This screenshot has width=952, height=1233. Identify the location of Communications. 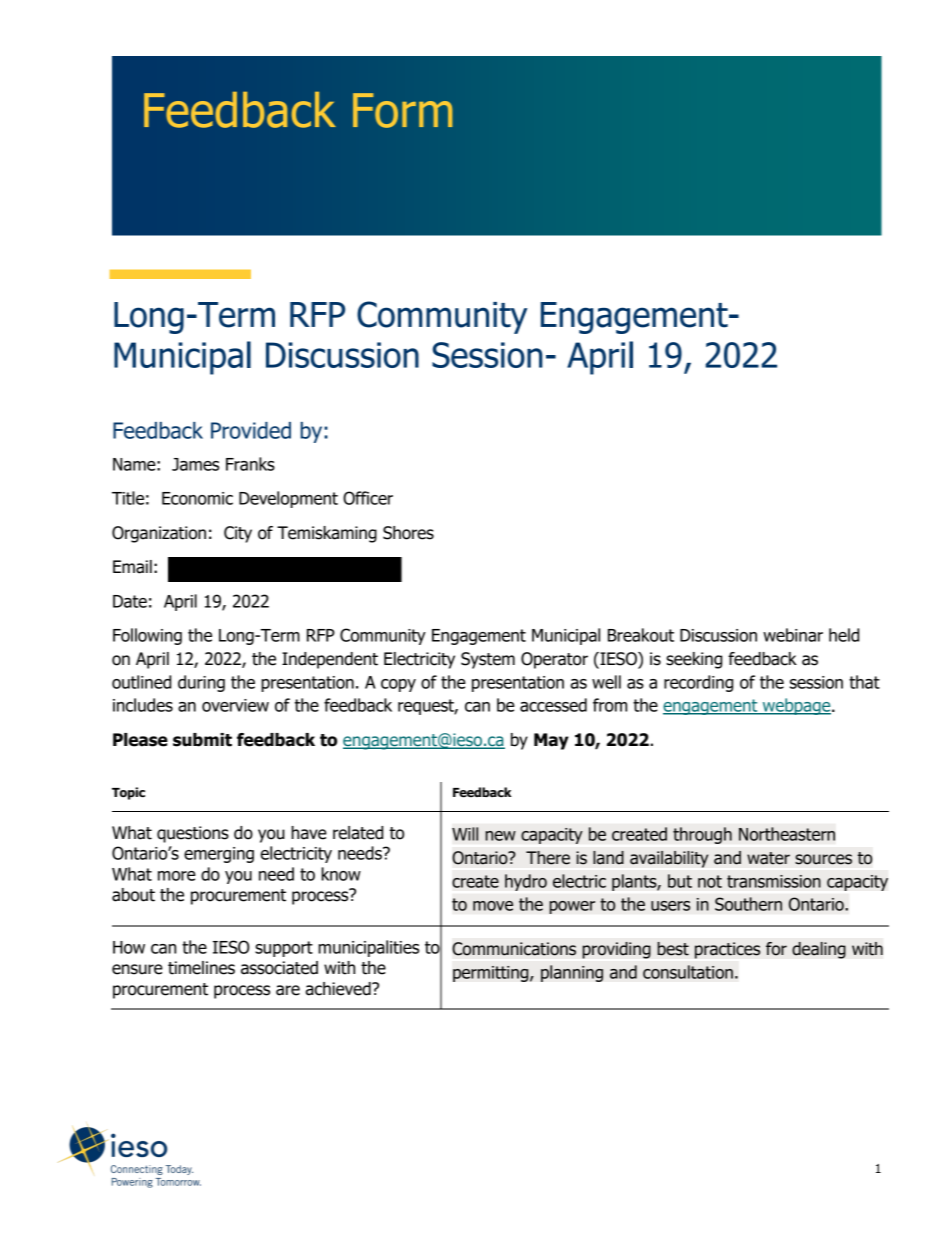
(514, 949).
